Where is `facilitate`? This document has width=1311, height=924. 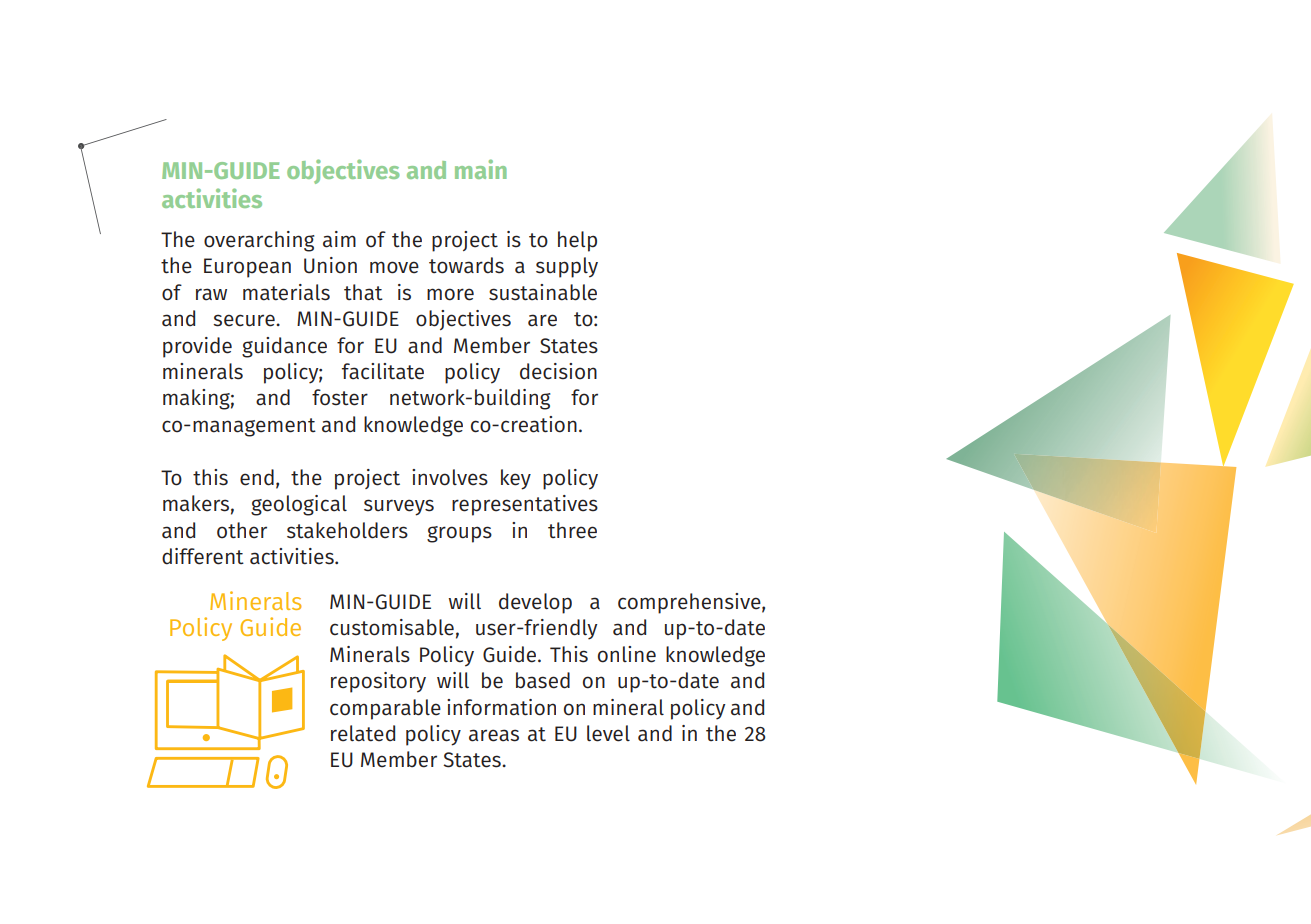 facilitate is located at coordinates (383, 371).
